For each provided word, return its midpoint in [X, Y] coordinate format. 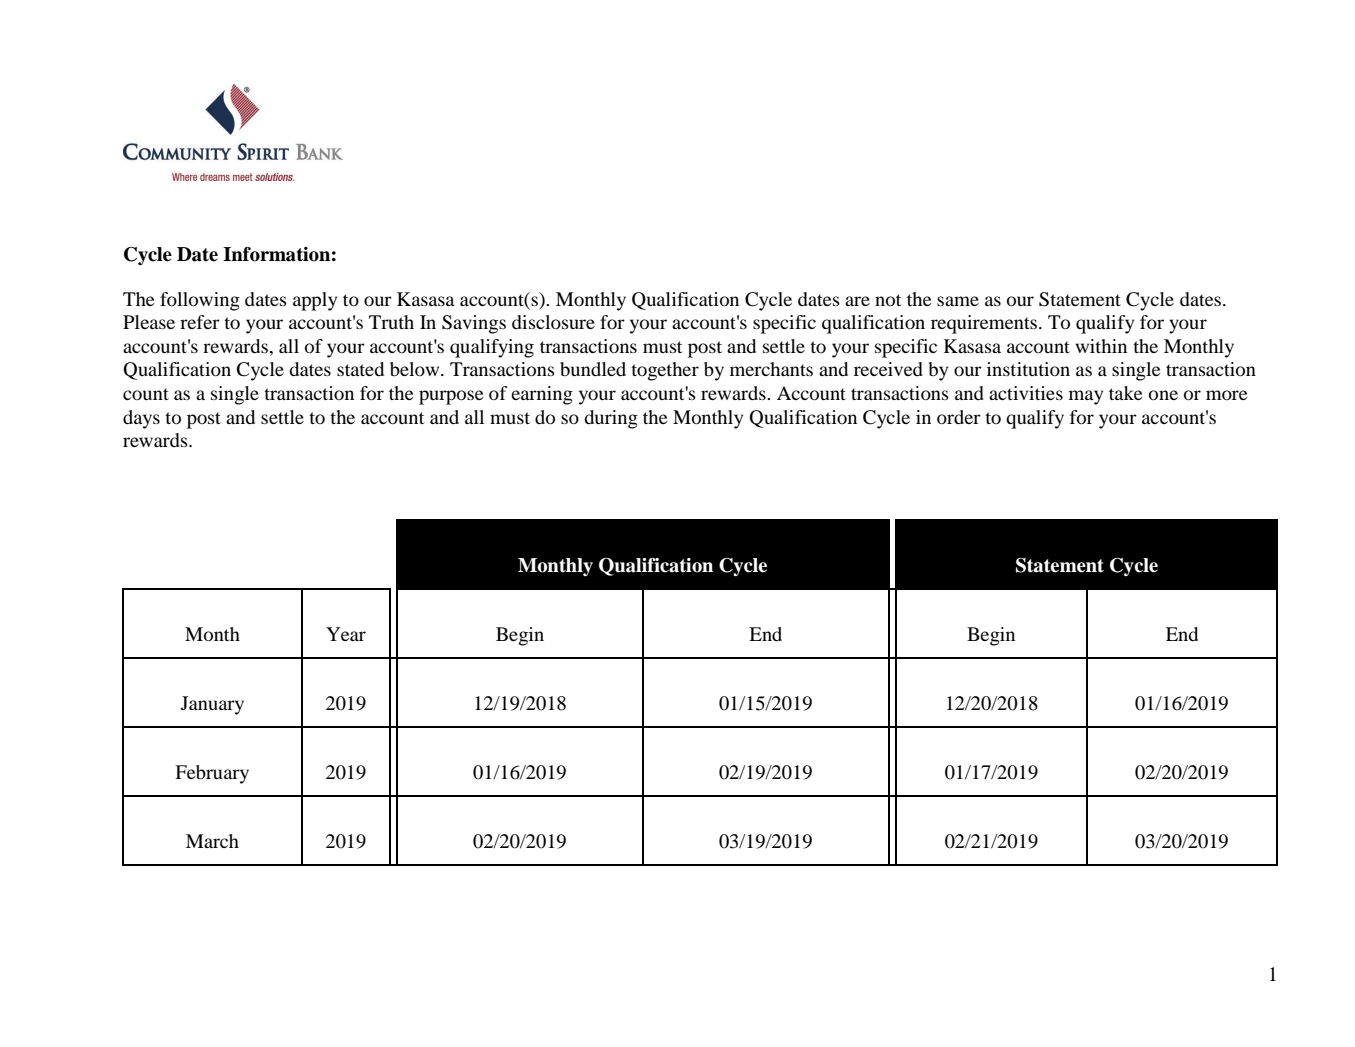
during [611, 419]
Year [346, 634]
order [959, 417]
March [212, 841]
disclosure [553, 322]
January [212, 705]
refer [200, 322]
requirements [984, 324]
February [212, 774]
